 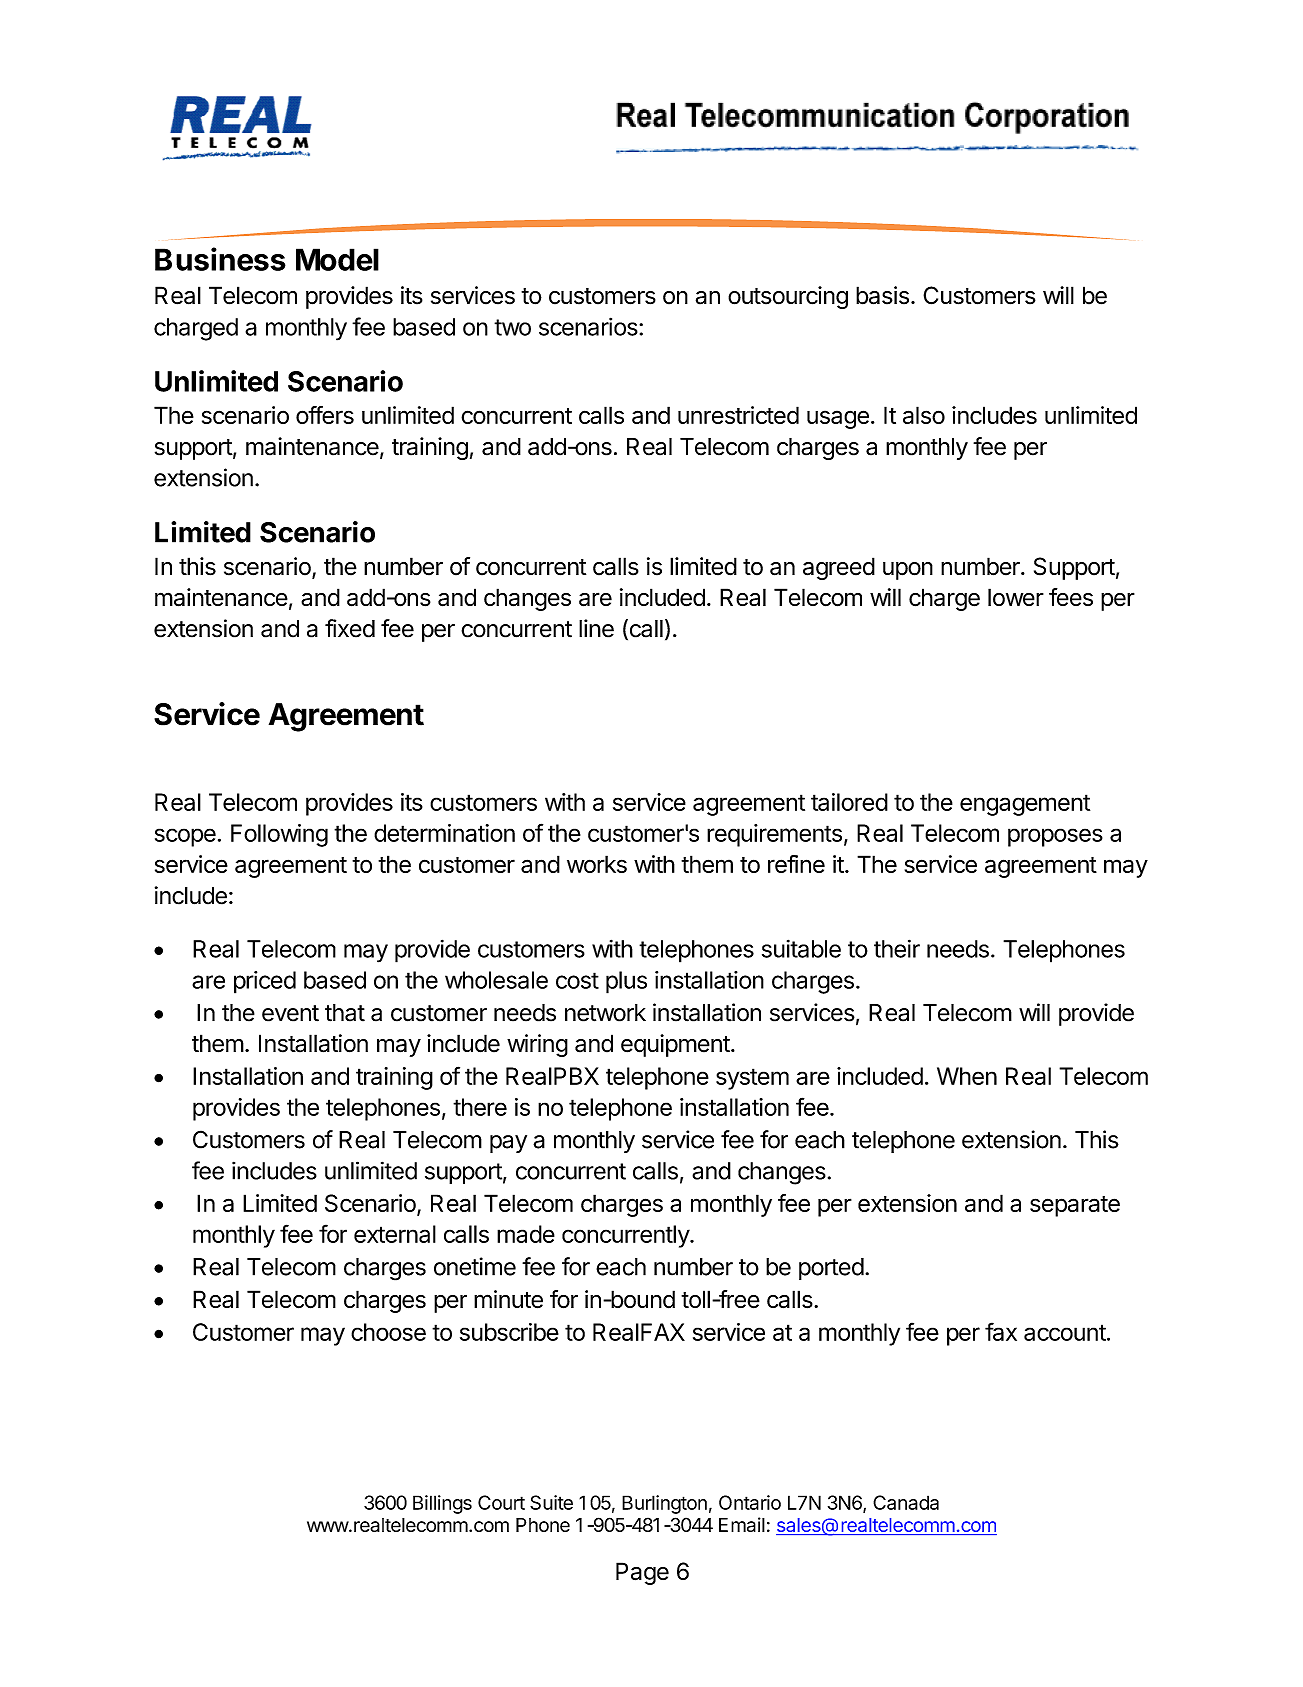 I want to click on basis, so click(x=882, y=295).
